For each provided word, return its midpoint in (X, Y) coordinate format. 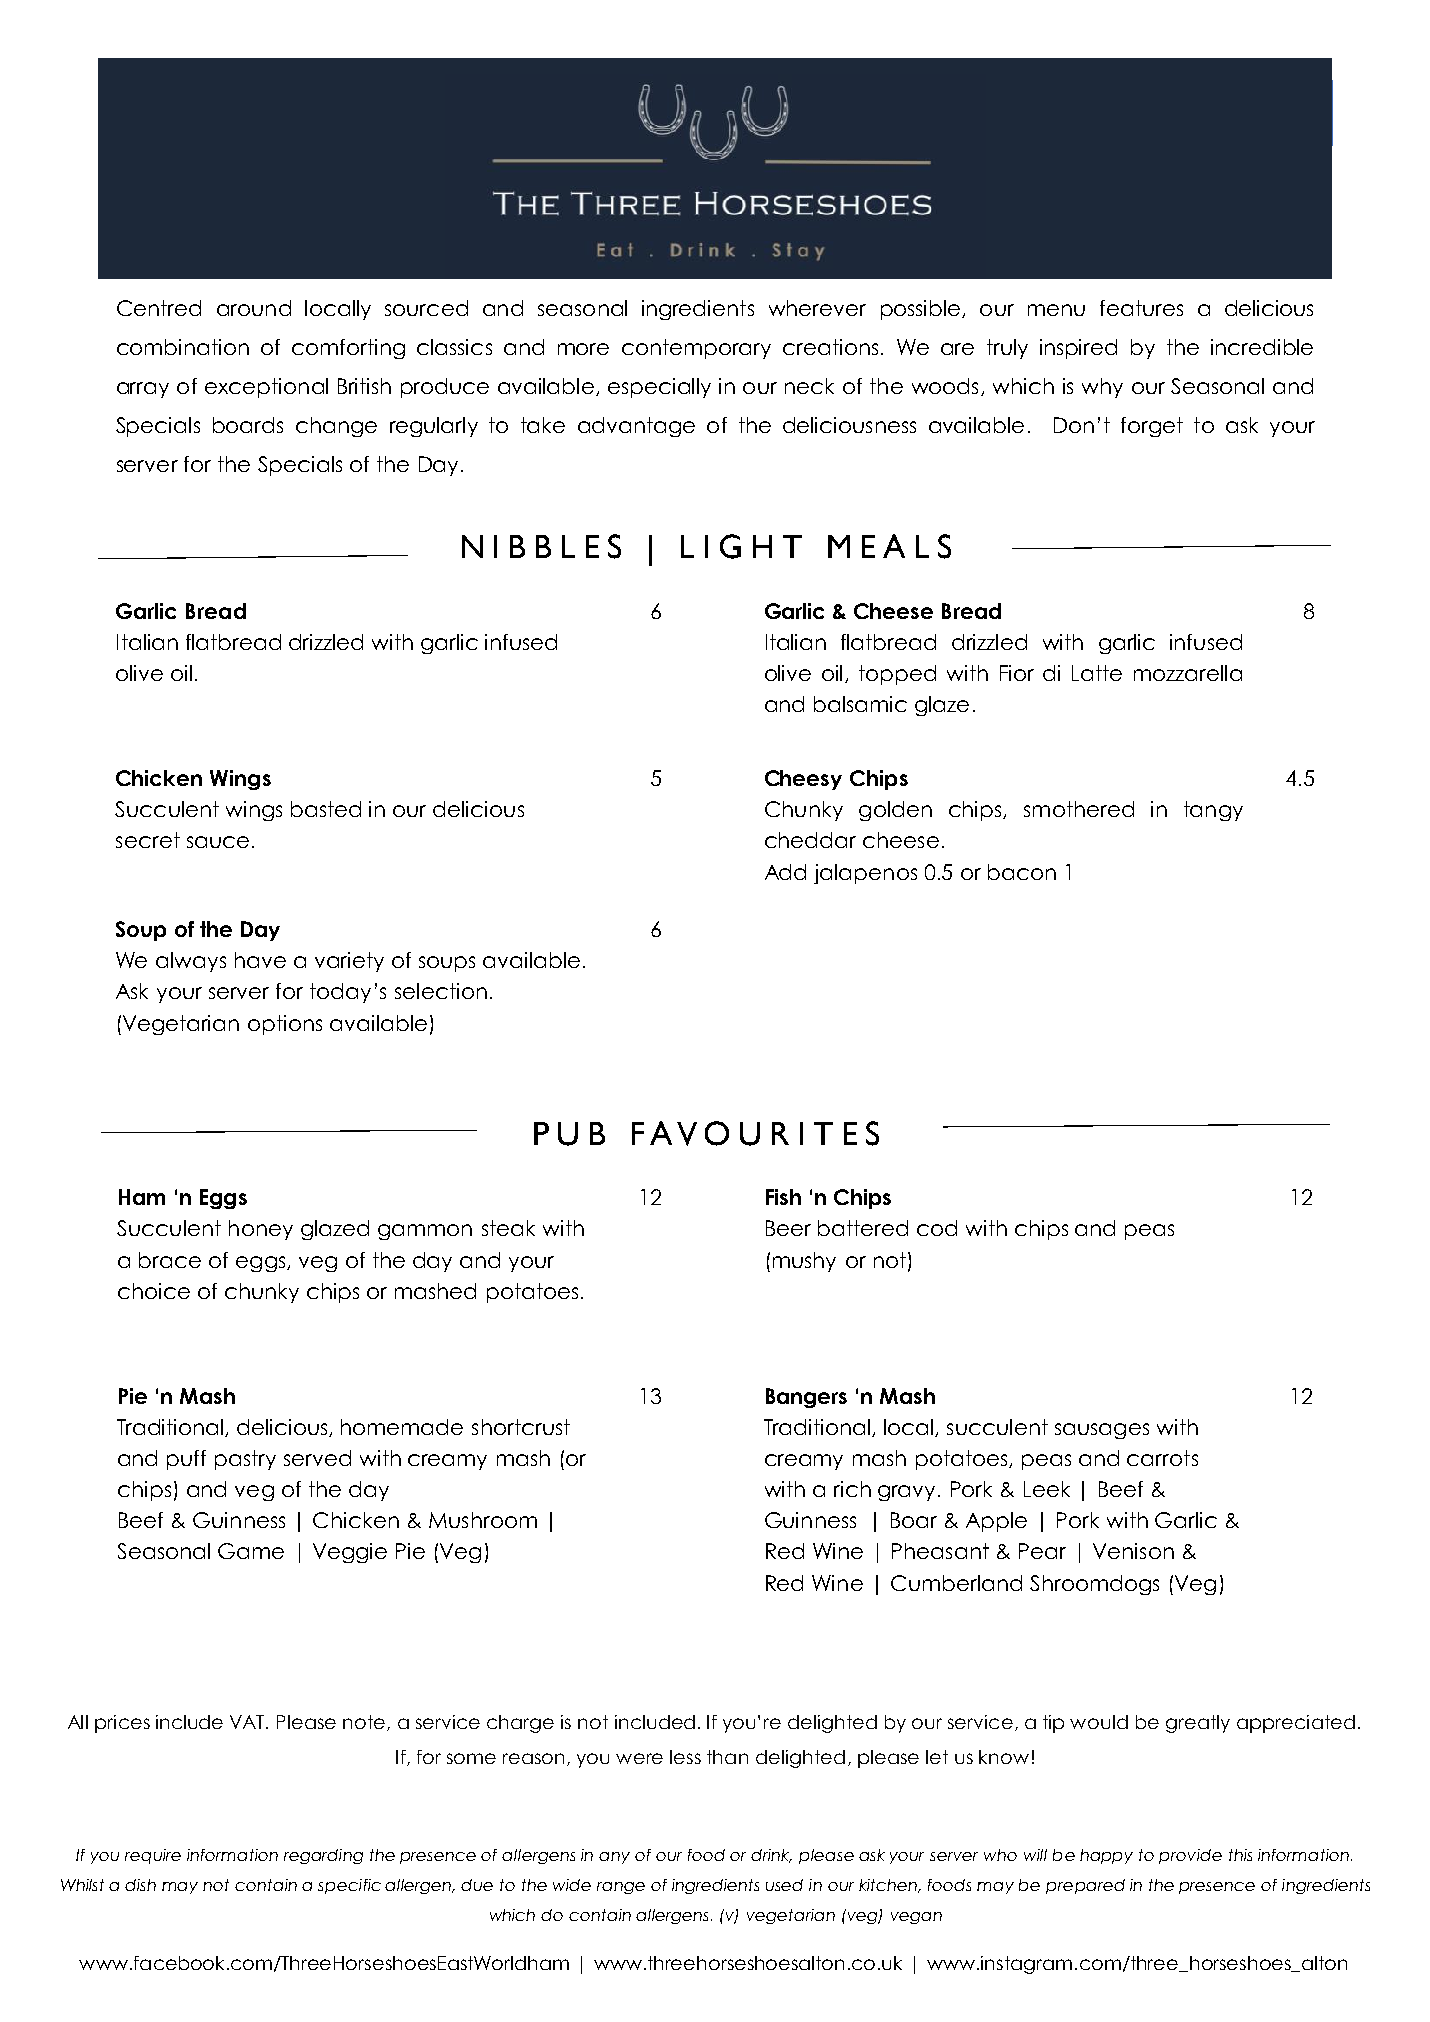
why (1102, 388)
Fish (783, 1197)
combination (183, 347)
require (153, 1856)
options (285, 1025)
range (621, 1888)
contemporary (696, 349)
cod (937, 1228)
